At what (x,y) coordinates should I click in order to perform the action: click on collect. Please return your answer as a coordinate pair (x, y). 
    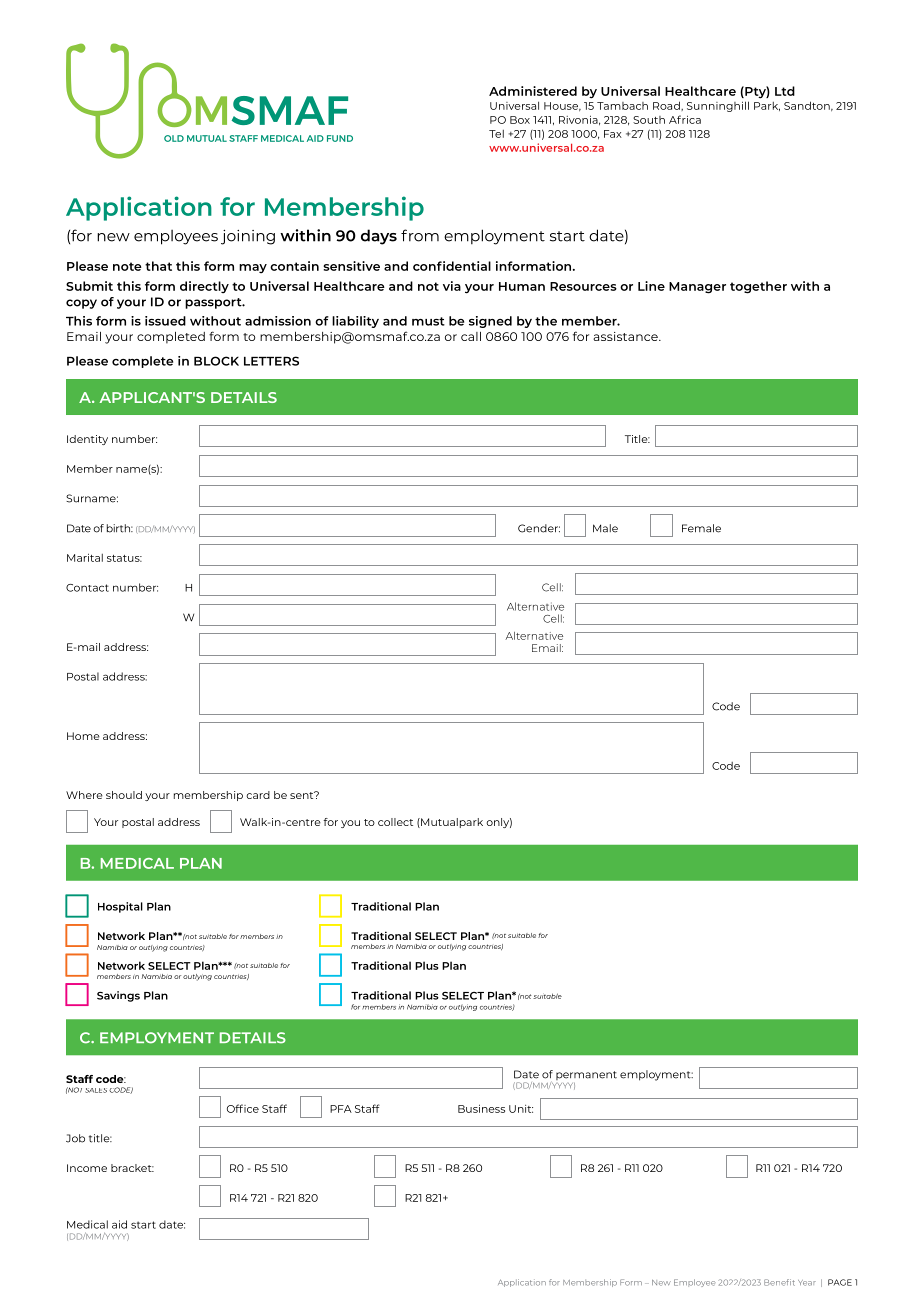
    Looking at the image, I should click on (395, 822).
